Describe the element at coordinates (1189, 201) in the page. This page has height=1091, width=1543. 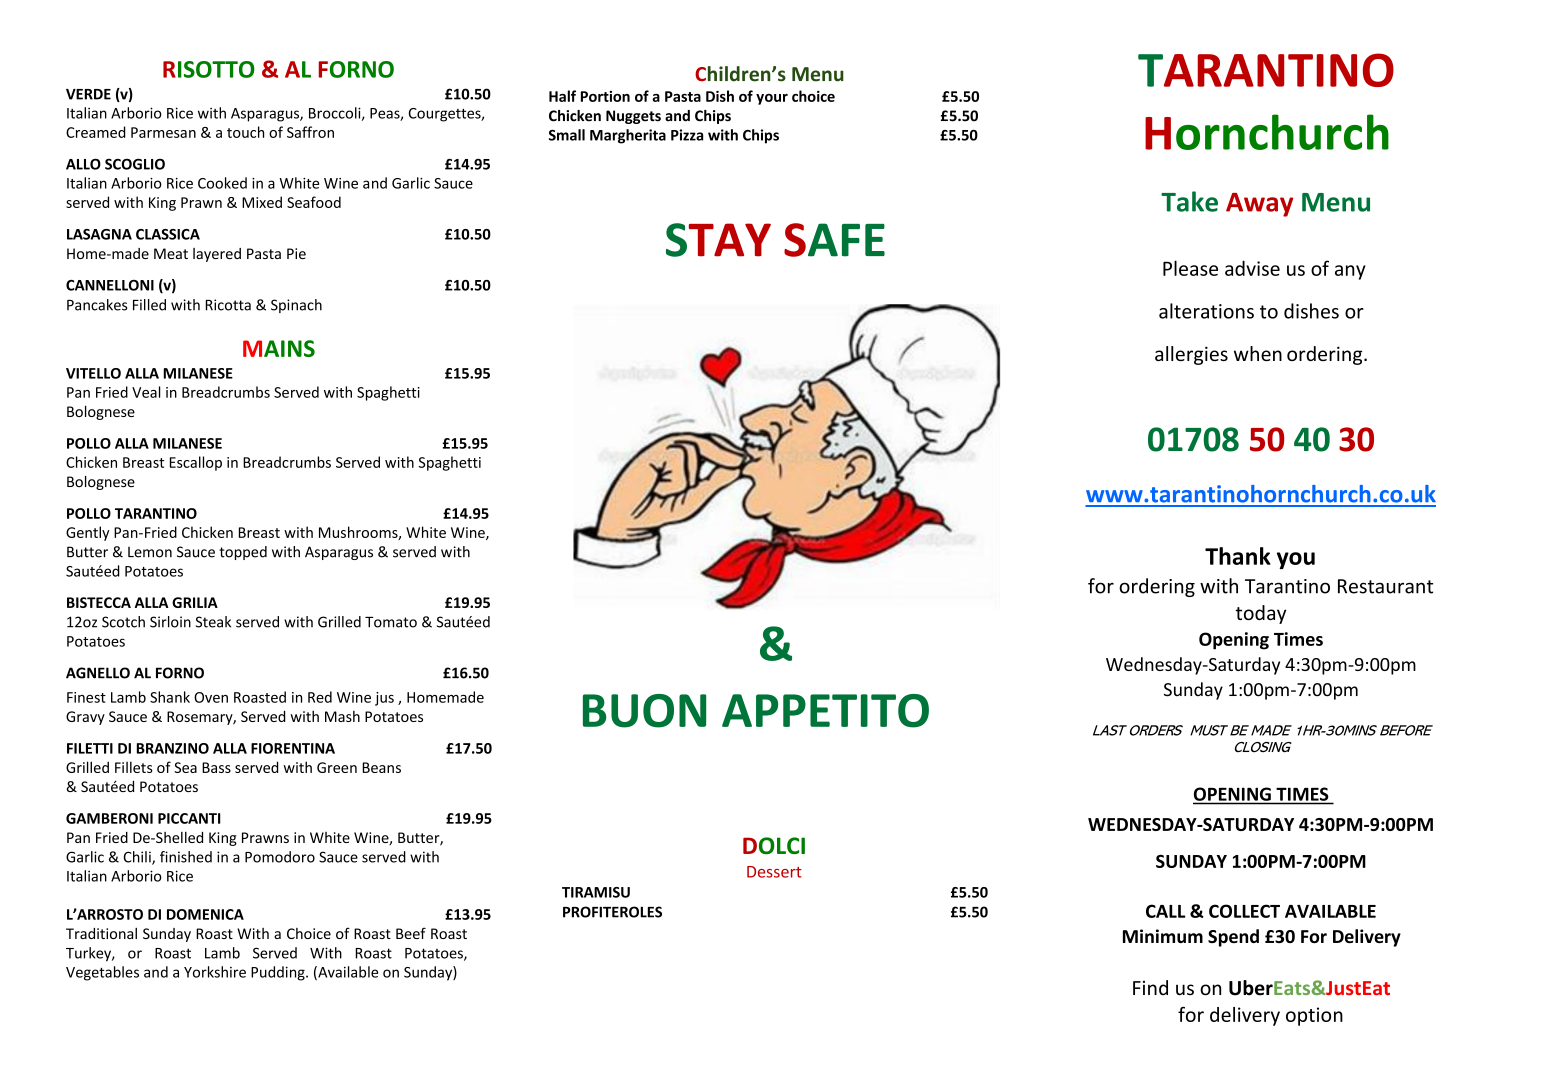
I see `Take` at that location.
